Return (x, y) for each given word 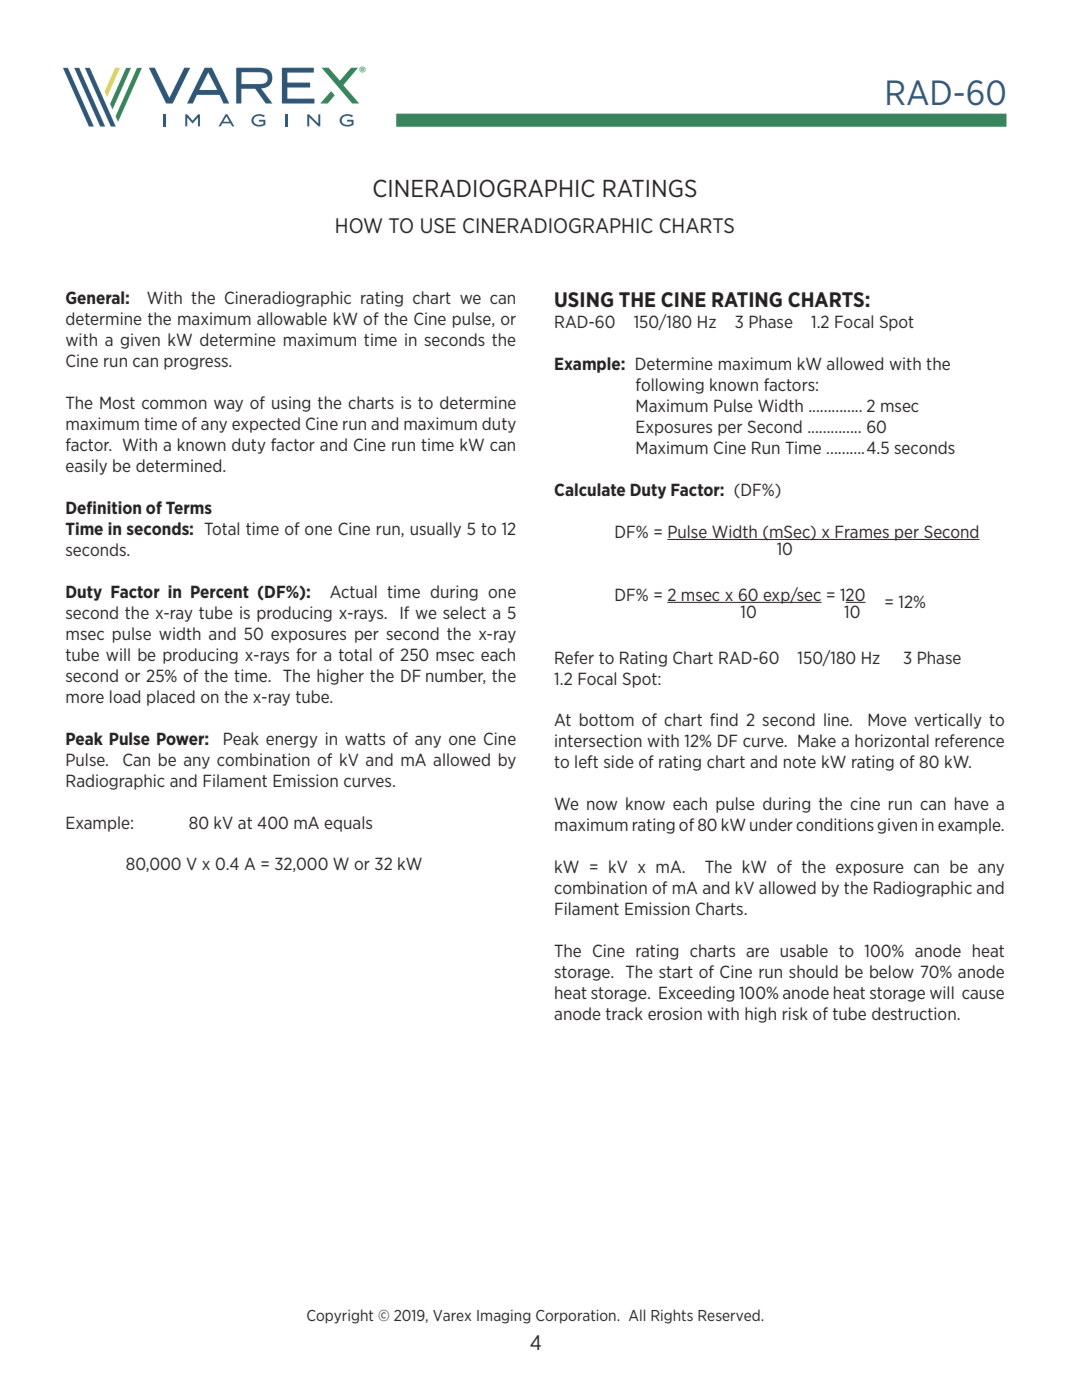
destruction (915, 1013)
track (624, 1013)
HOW (359, 226)
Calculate (589, 489)
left (586, 761)
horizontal (892, 740)
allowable (292, 318)
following (670, 386)
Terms (189, 507)
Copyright (340, 1316)
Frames (862, 532)
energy (292, 741)
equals (348, 824)
